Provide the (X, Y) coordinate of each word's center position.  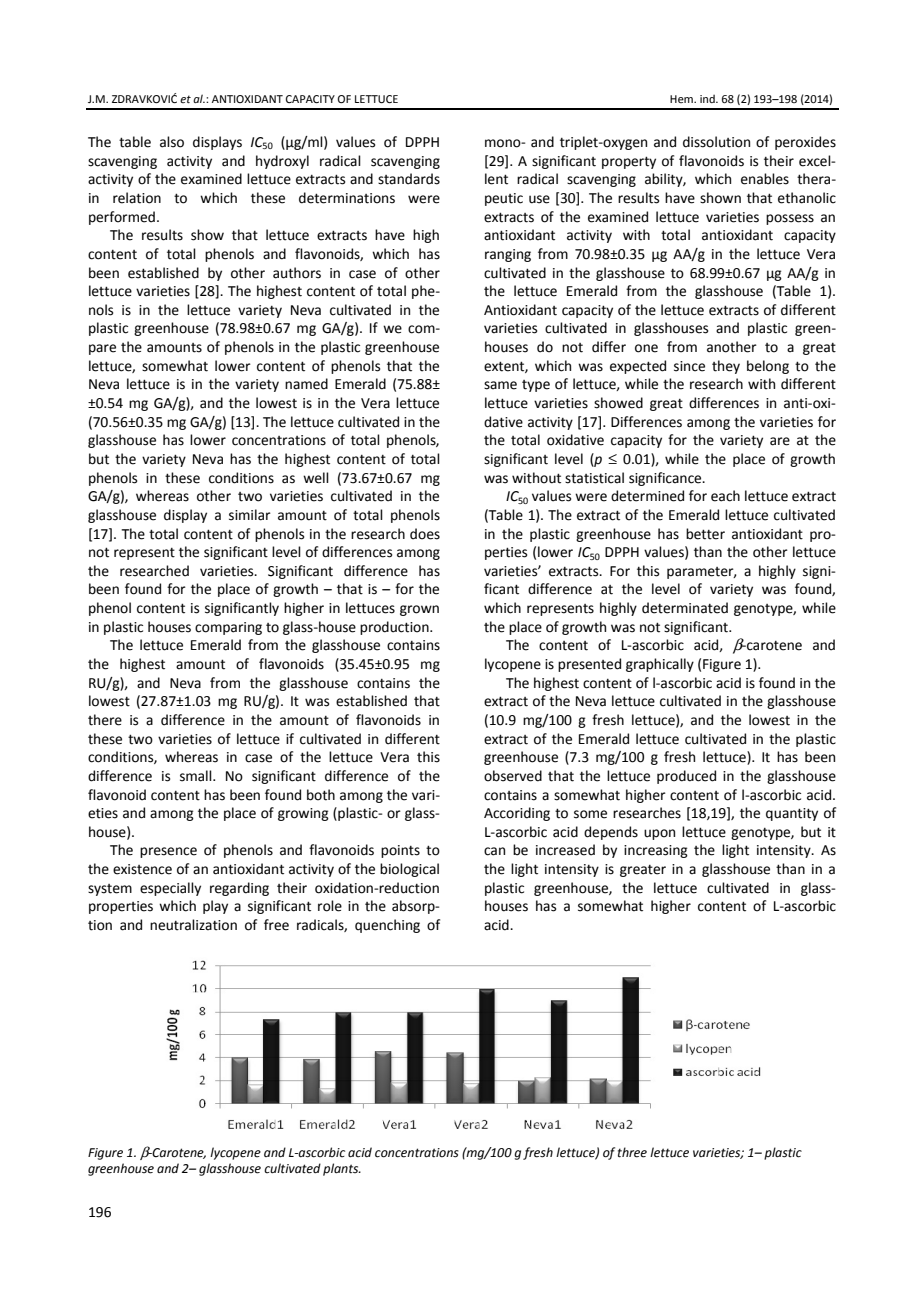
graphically (660, 665)
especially (170, 889)
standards (409, 179)
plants (342, 1169)
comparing (228, 628)
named (306, 384)
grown (419, 610)
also (172, 142)
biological (409, 870)
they (726, 367)
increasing (656, 851)
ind (708, 98)
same (500, 385)
